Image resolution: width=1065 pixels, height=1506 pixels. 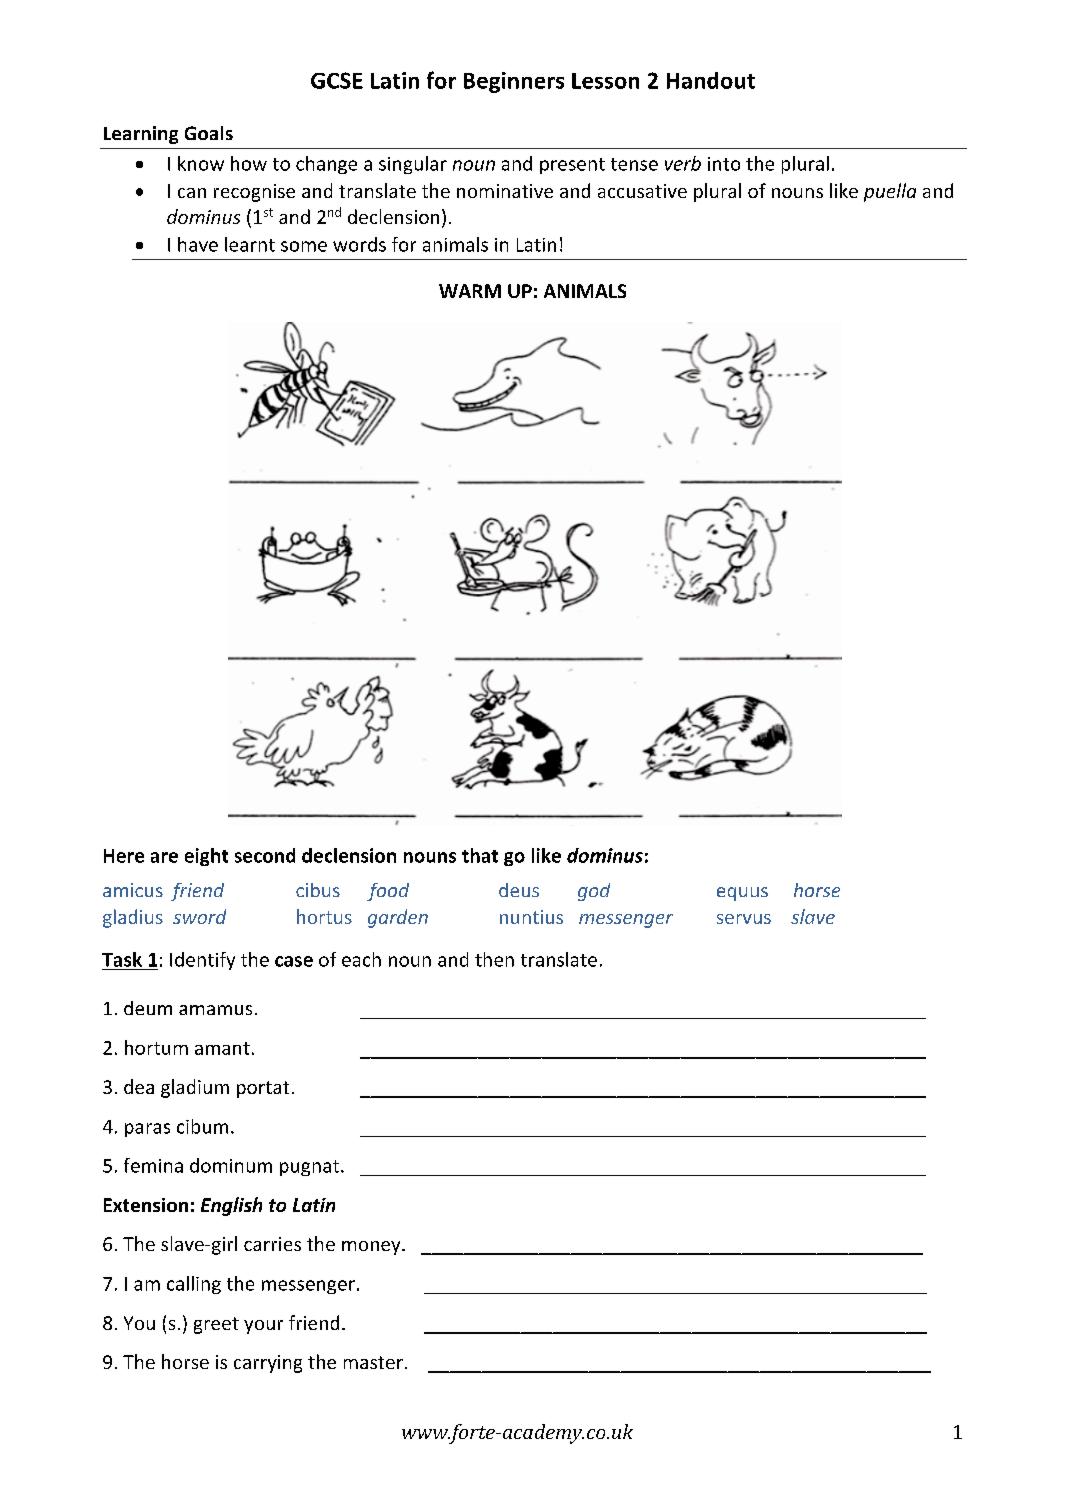 I want to click on WARM, so click(x=470, y=291).
